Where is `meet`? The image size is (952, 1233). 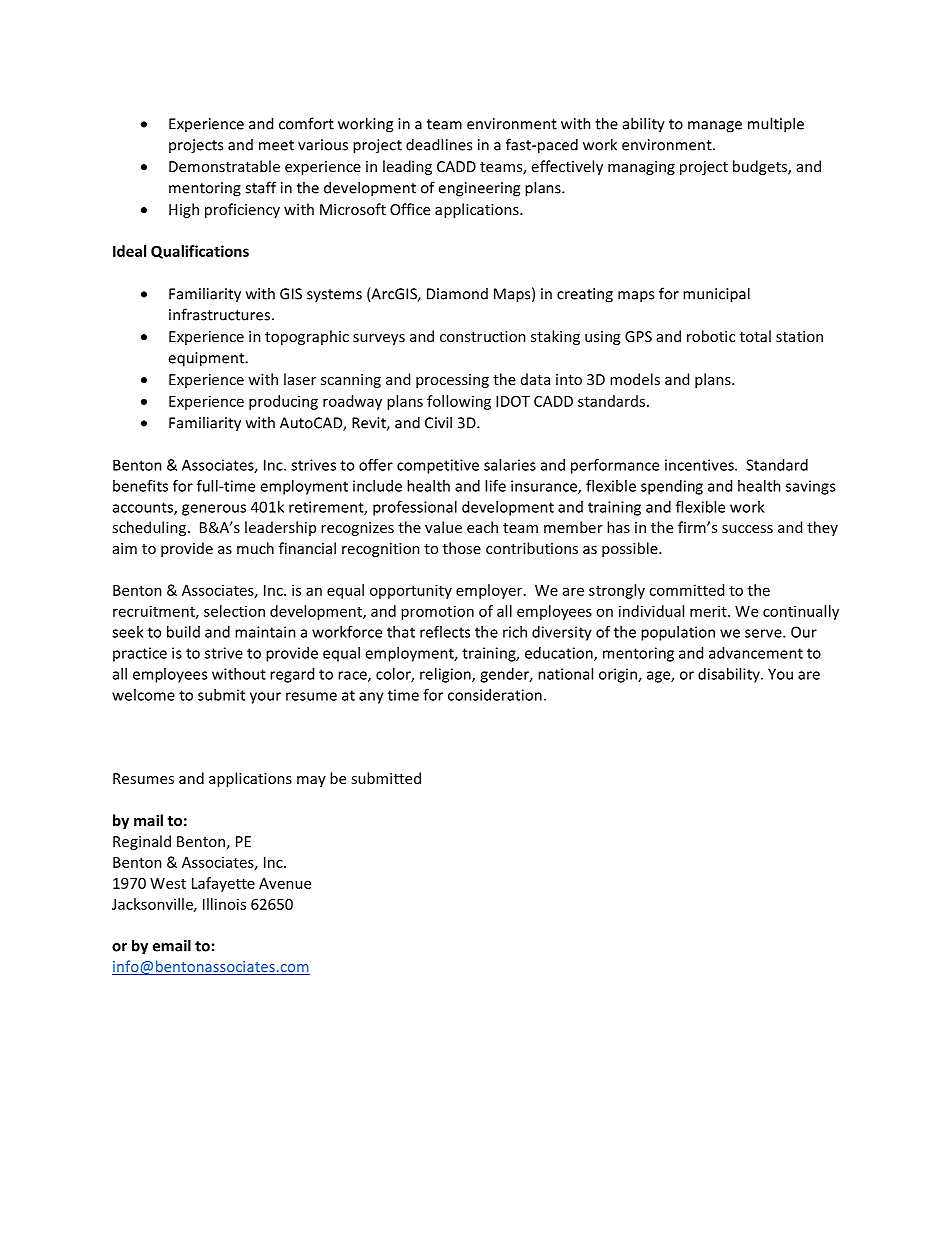 meet is located at coordinates (276, 145).
